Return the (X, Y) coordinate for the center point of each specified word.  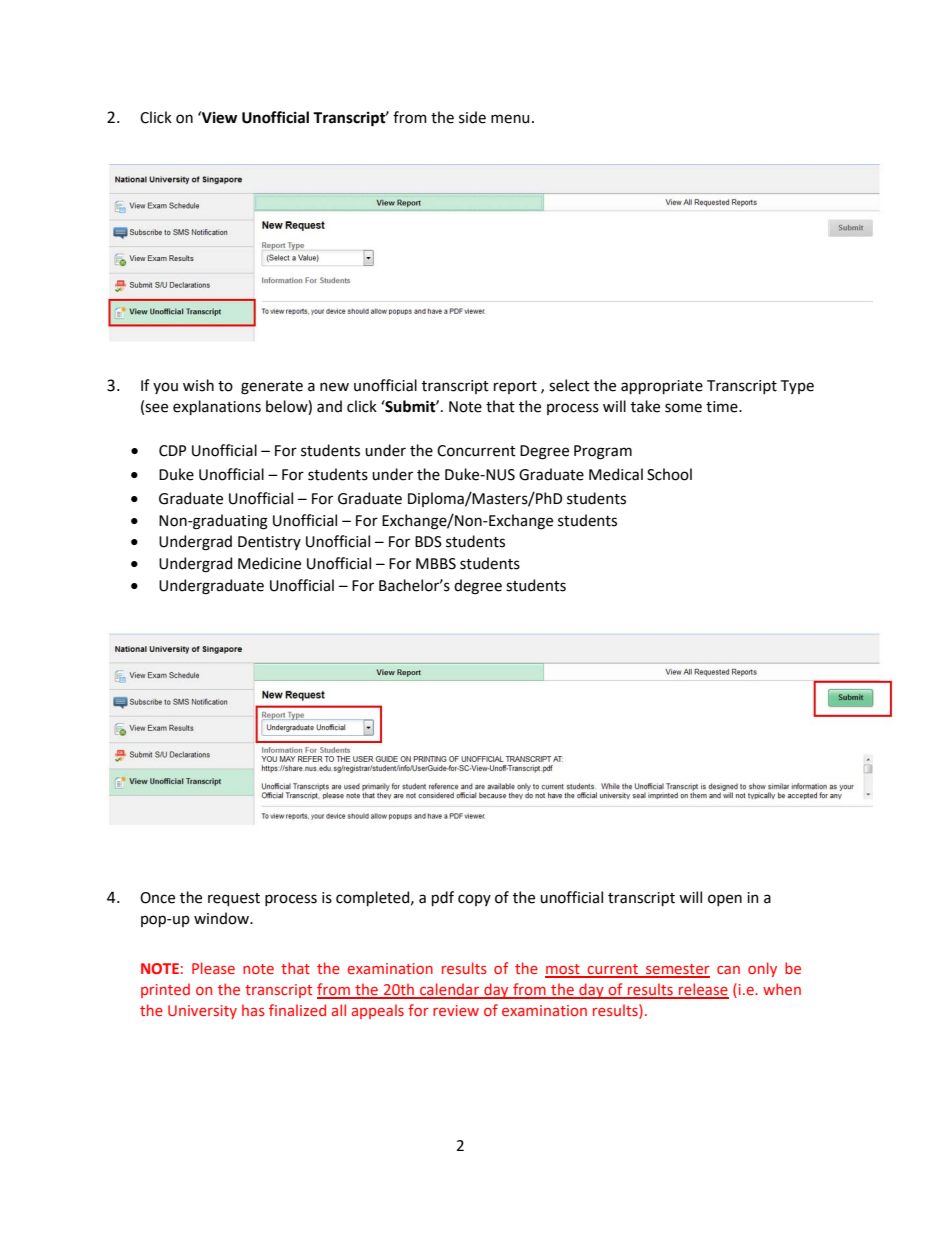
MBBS (436, 564)
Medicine (269, 563)
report (515, 387)
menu (510, 119)
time (723, 407)
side (472, 117)
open (725, 900)
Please (213, 968)
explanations (217, 407)
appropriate (662, 387)
